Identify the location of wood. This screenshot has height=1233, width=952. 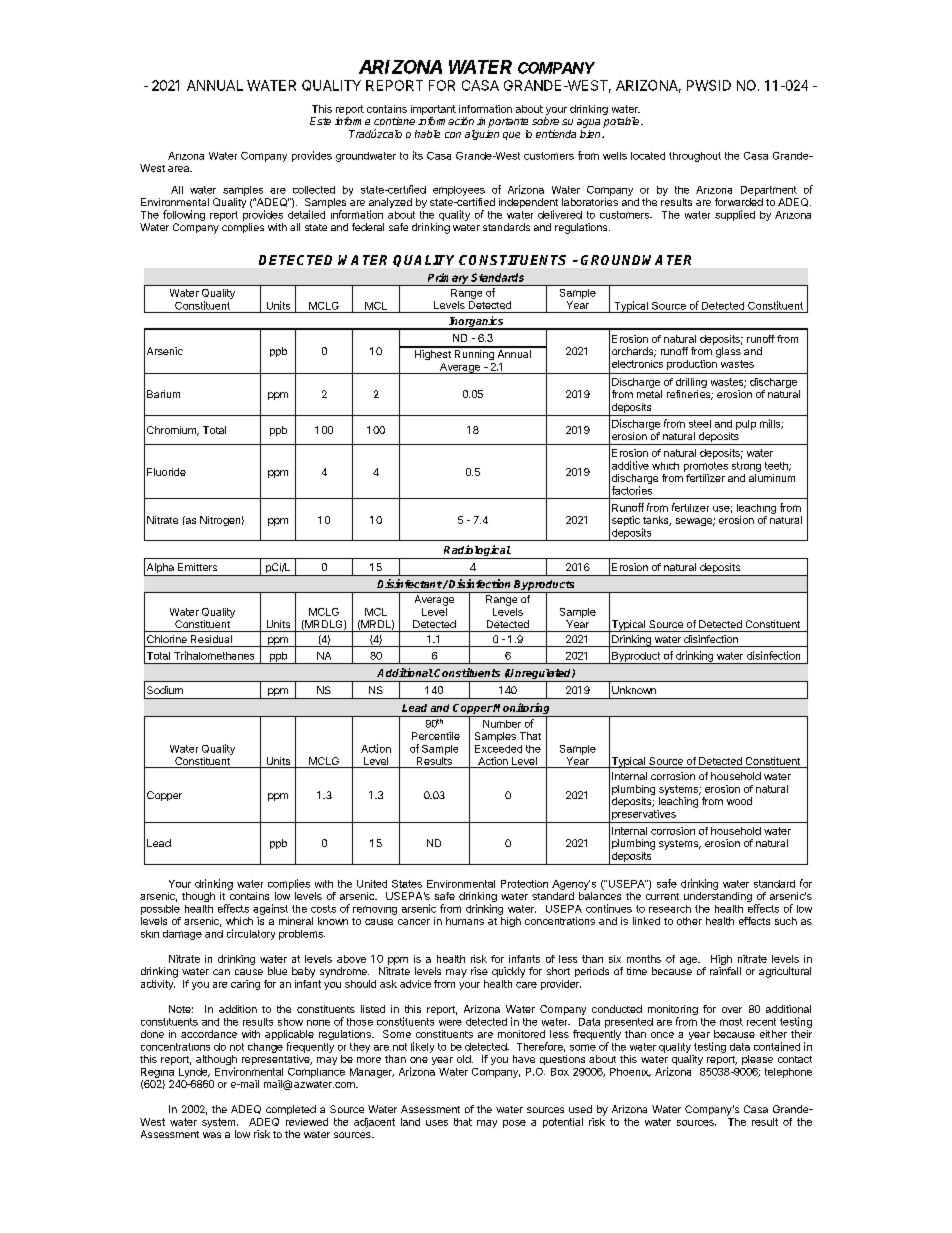
(739, 801).
